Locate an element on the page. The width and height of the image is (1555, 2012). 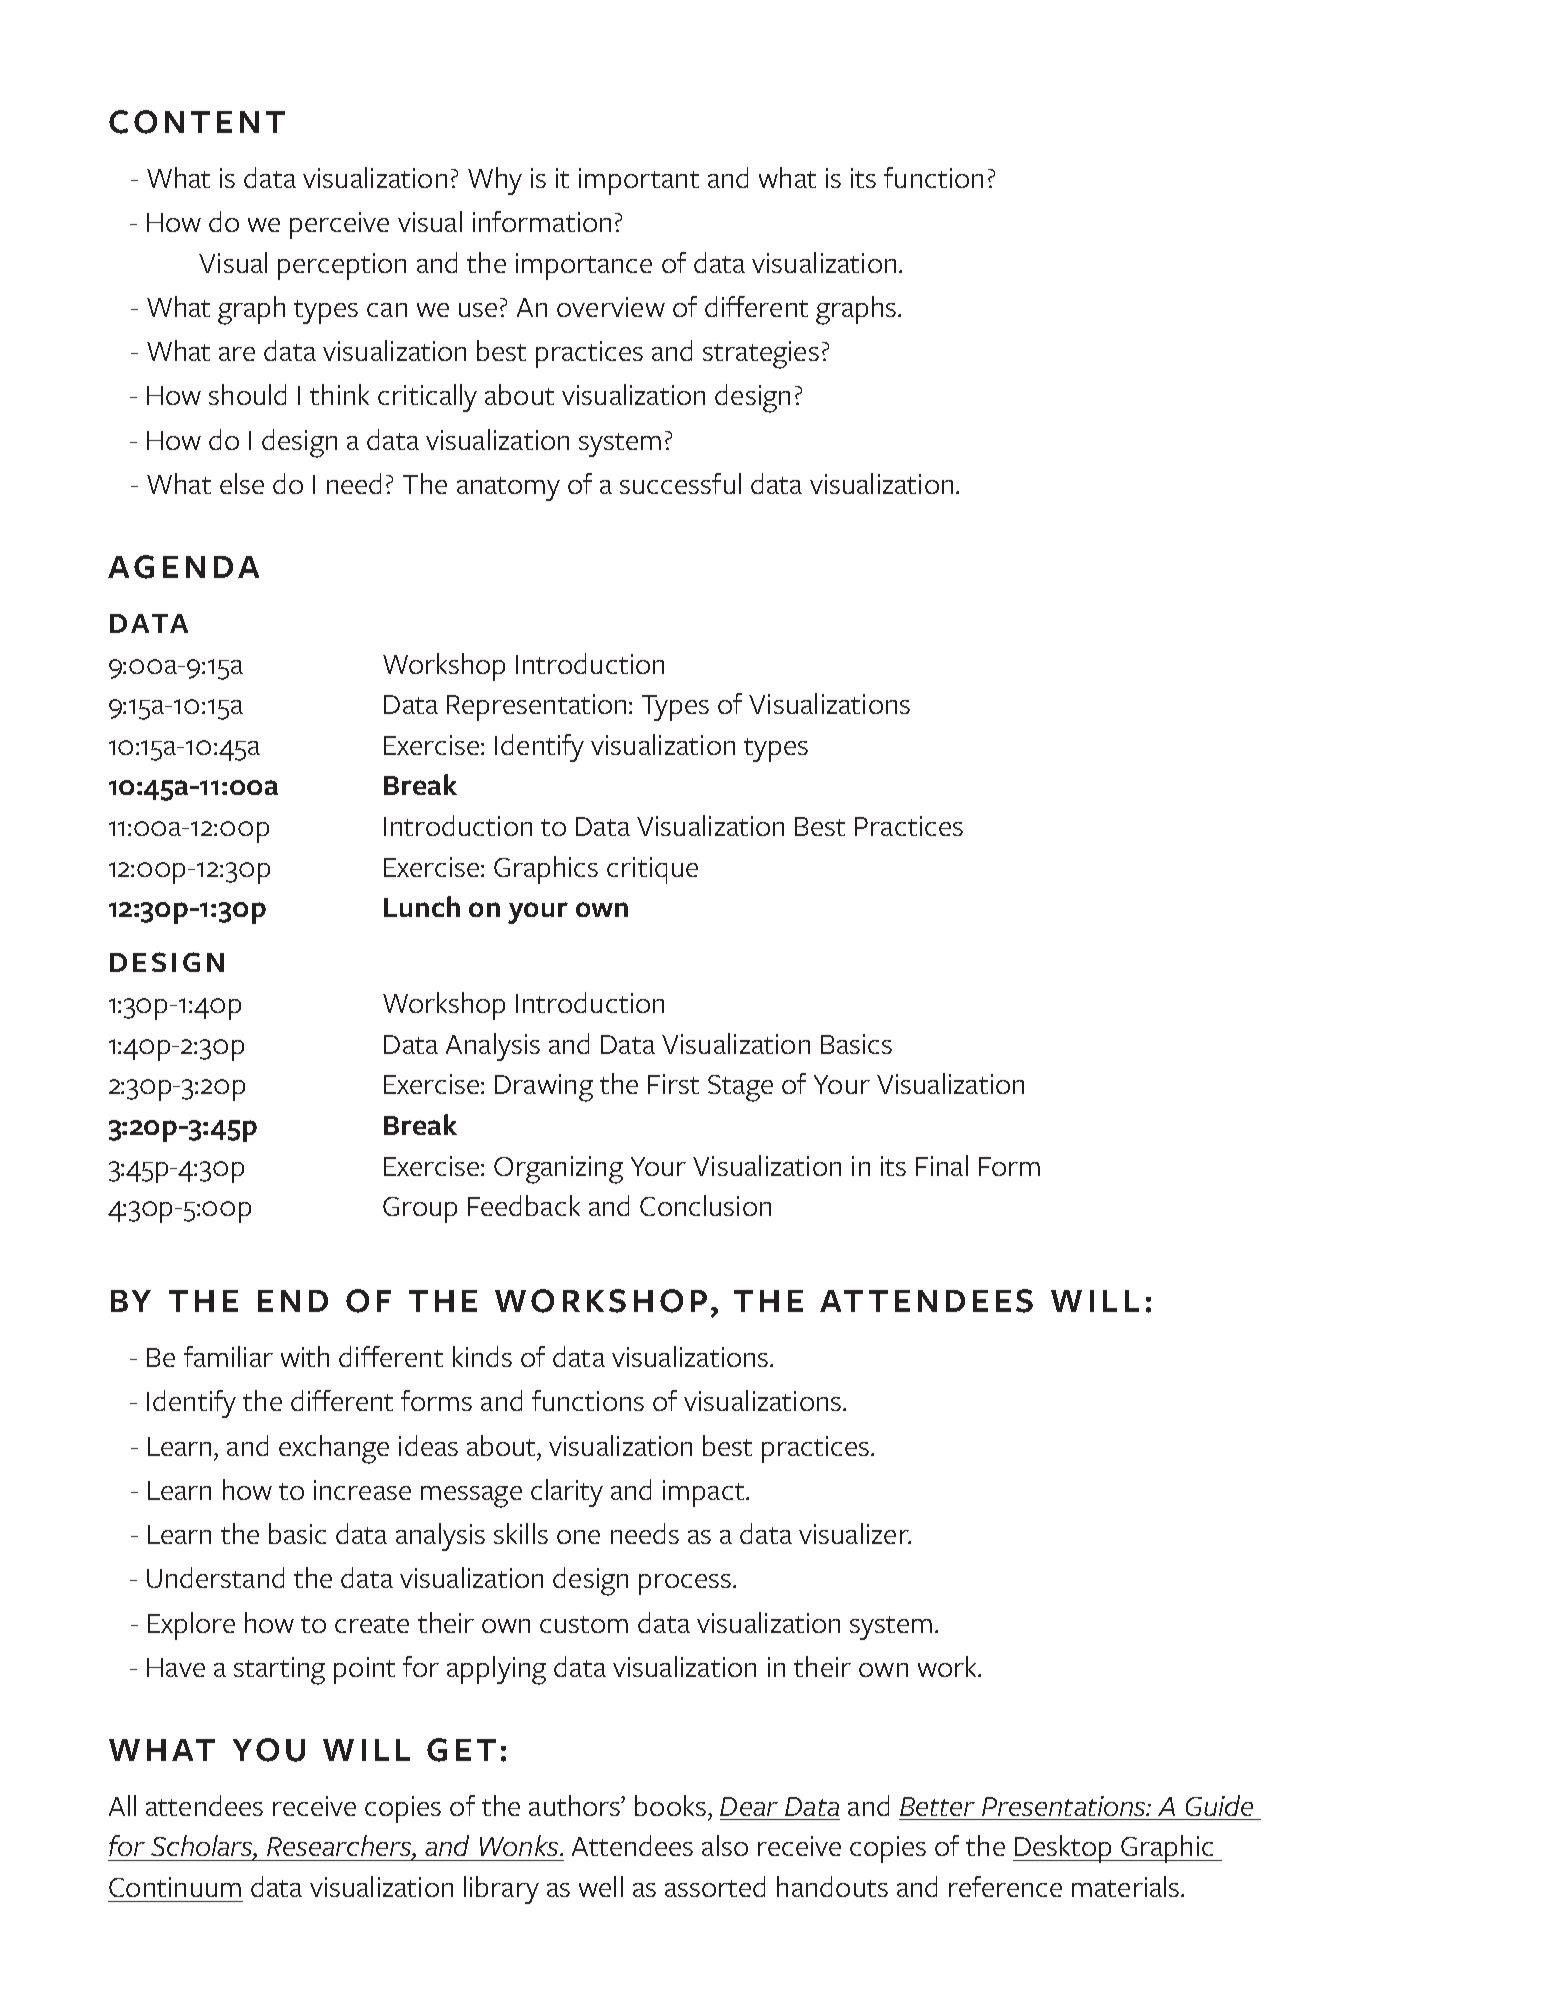
successful is located at coordinates (680, 483).
